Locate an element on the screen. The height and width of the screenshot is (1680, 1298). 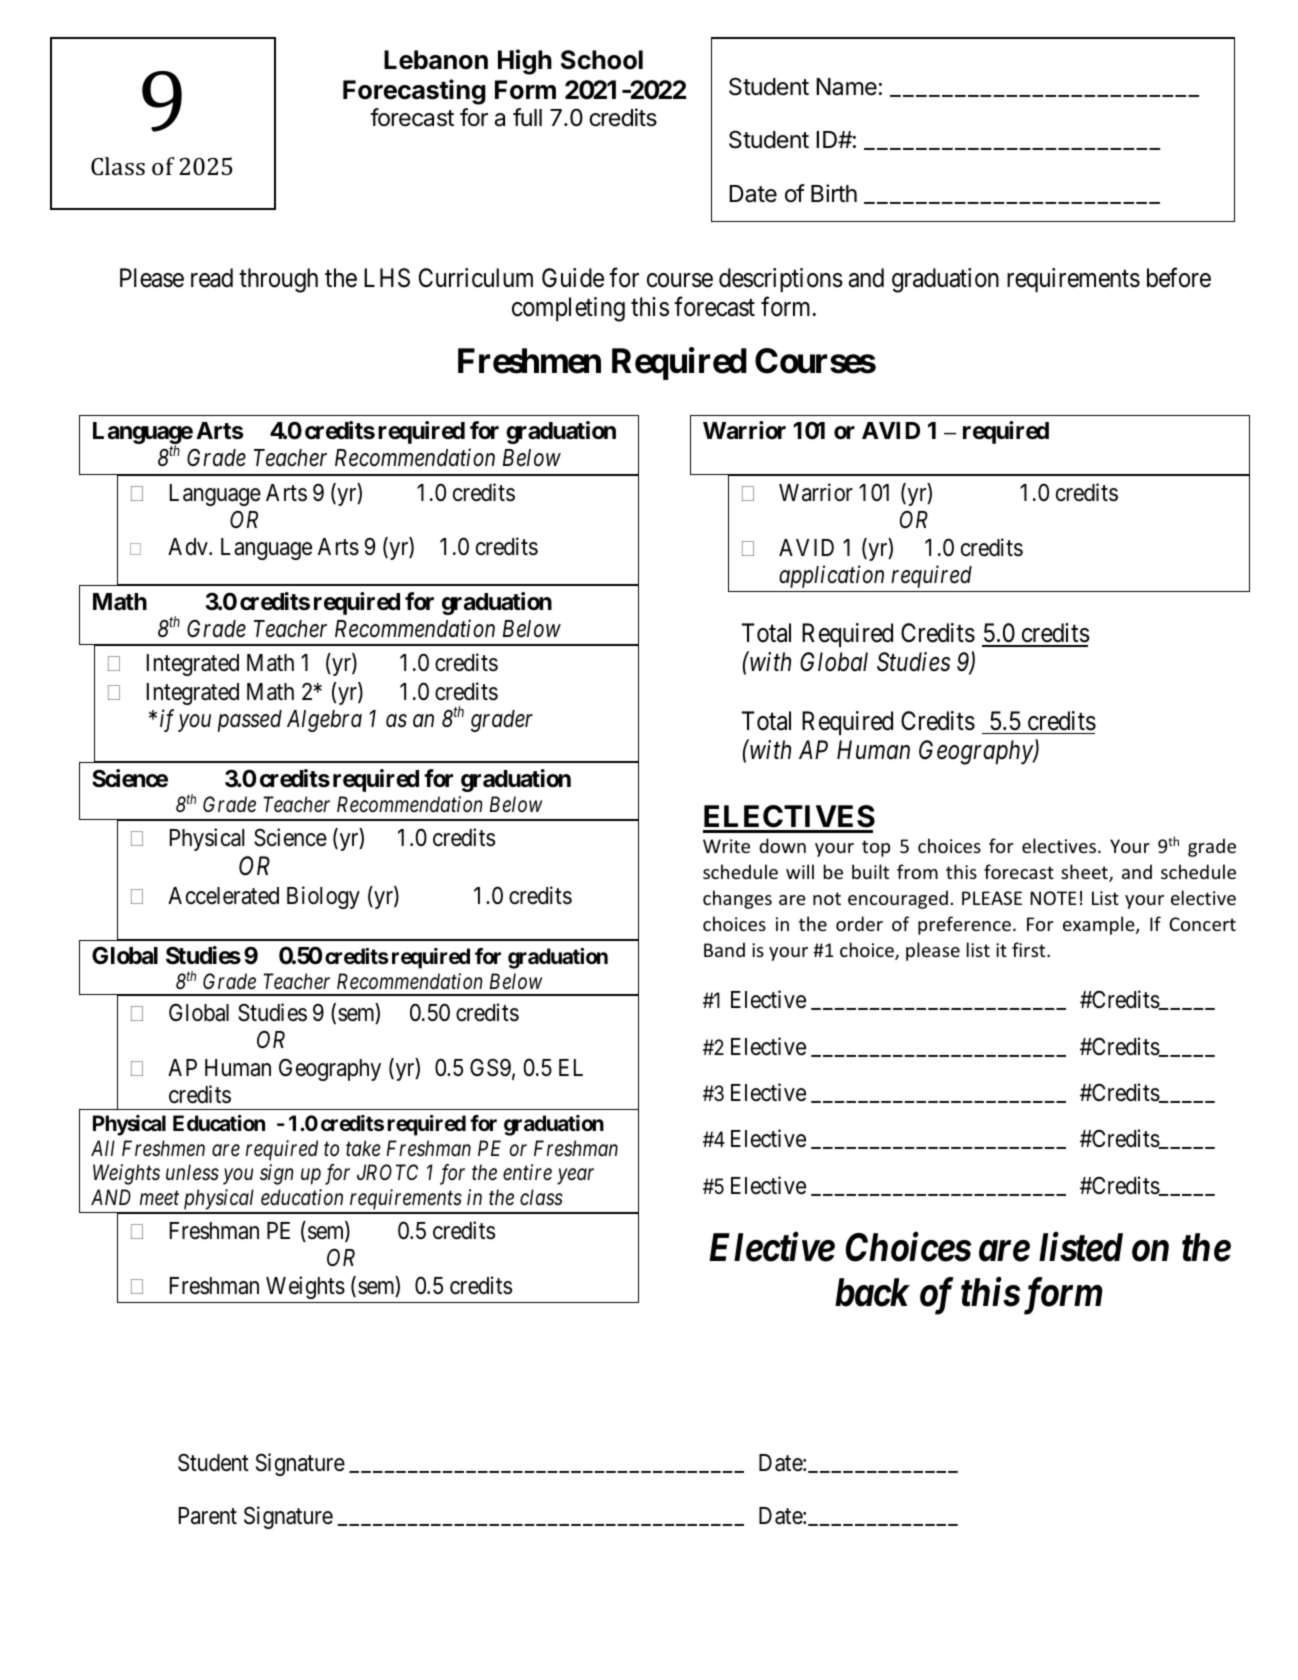
Accelerated is located at coordinates (223, 896).
